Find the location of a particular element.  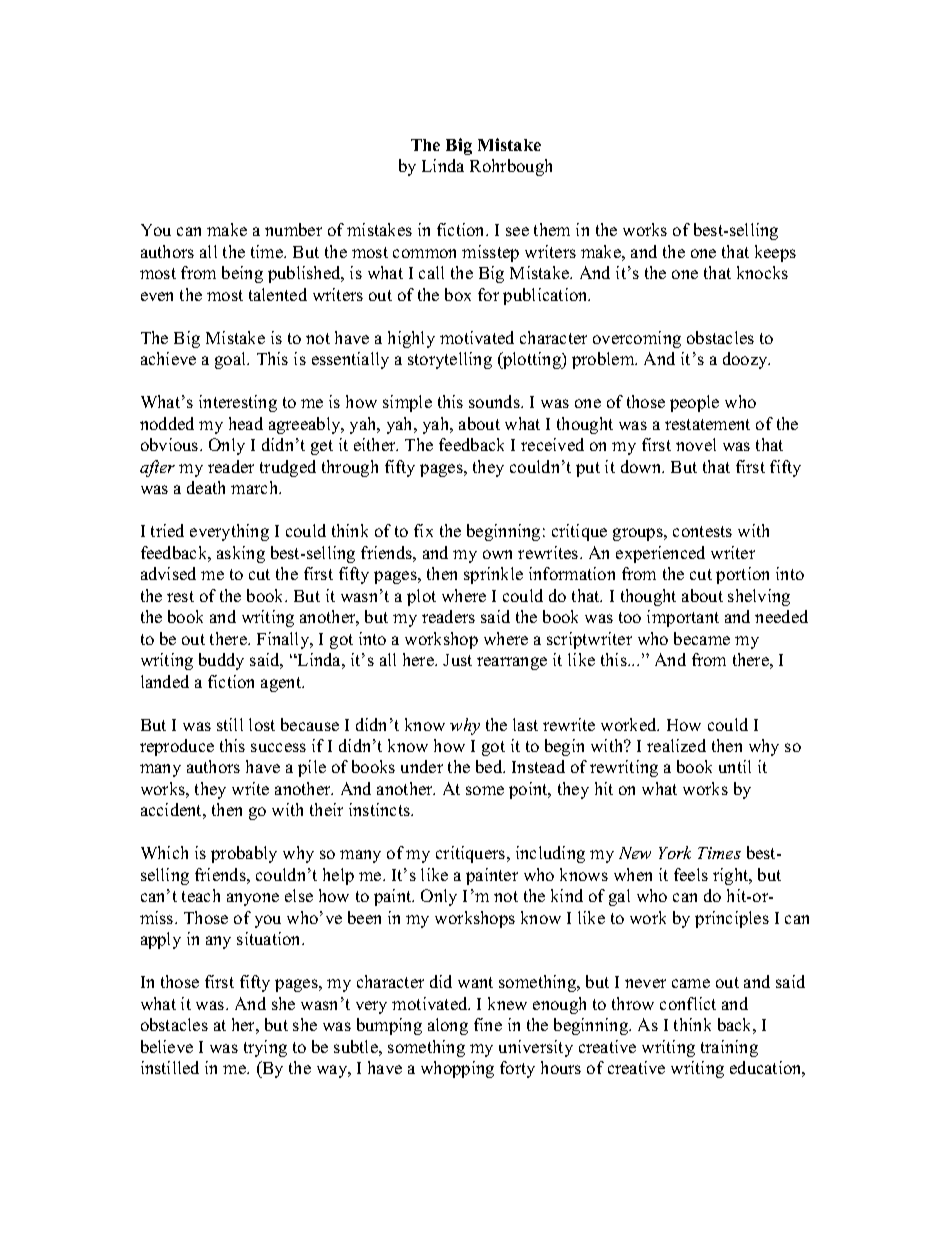

important is located at coordinates (683, 618).
